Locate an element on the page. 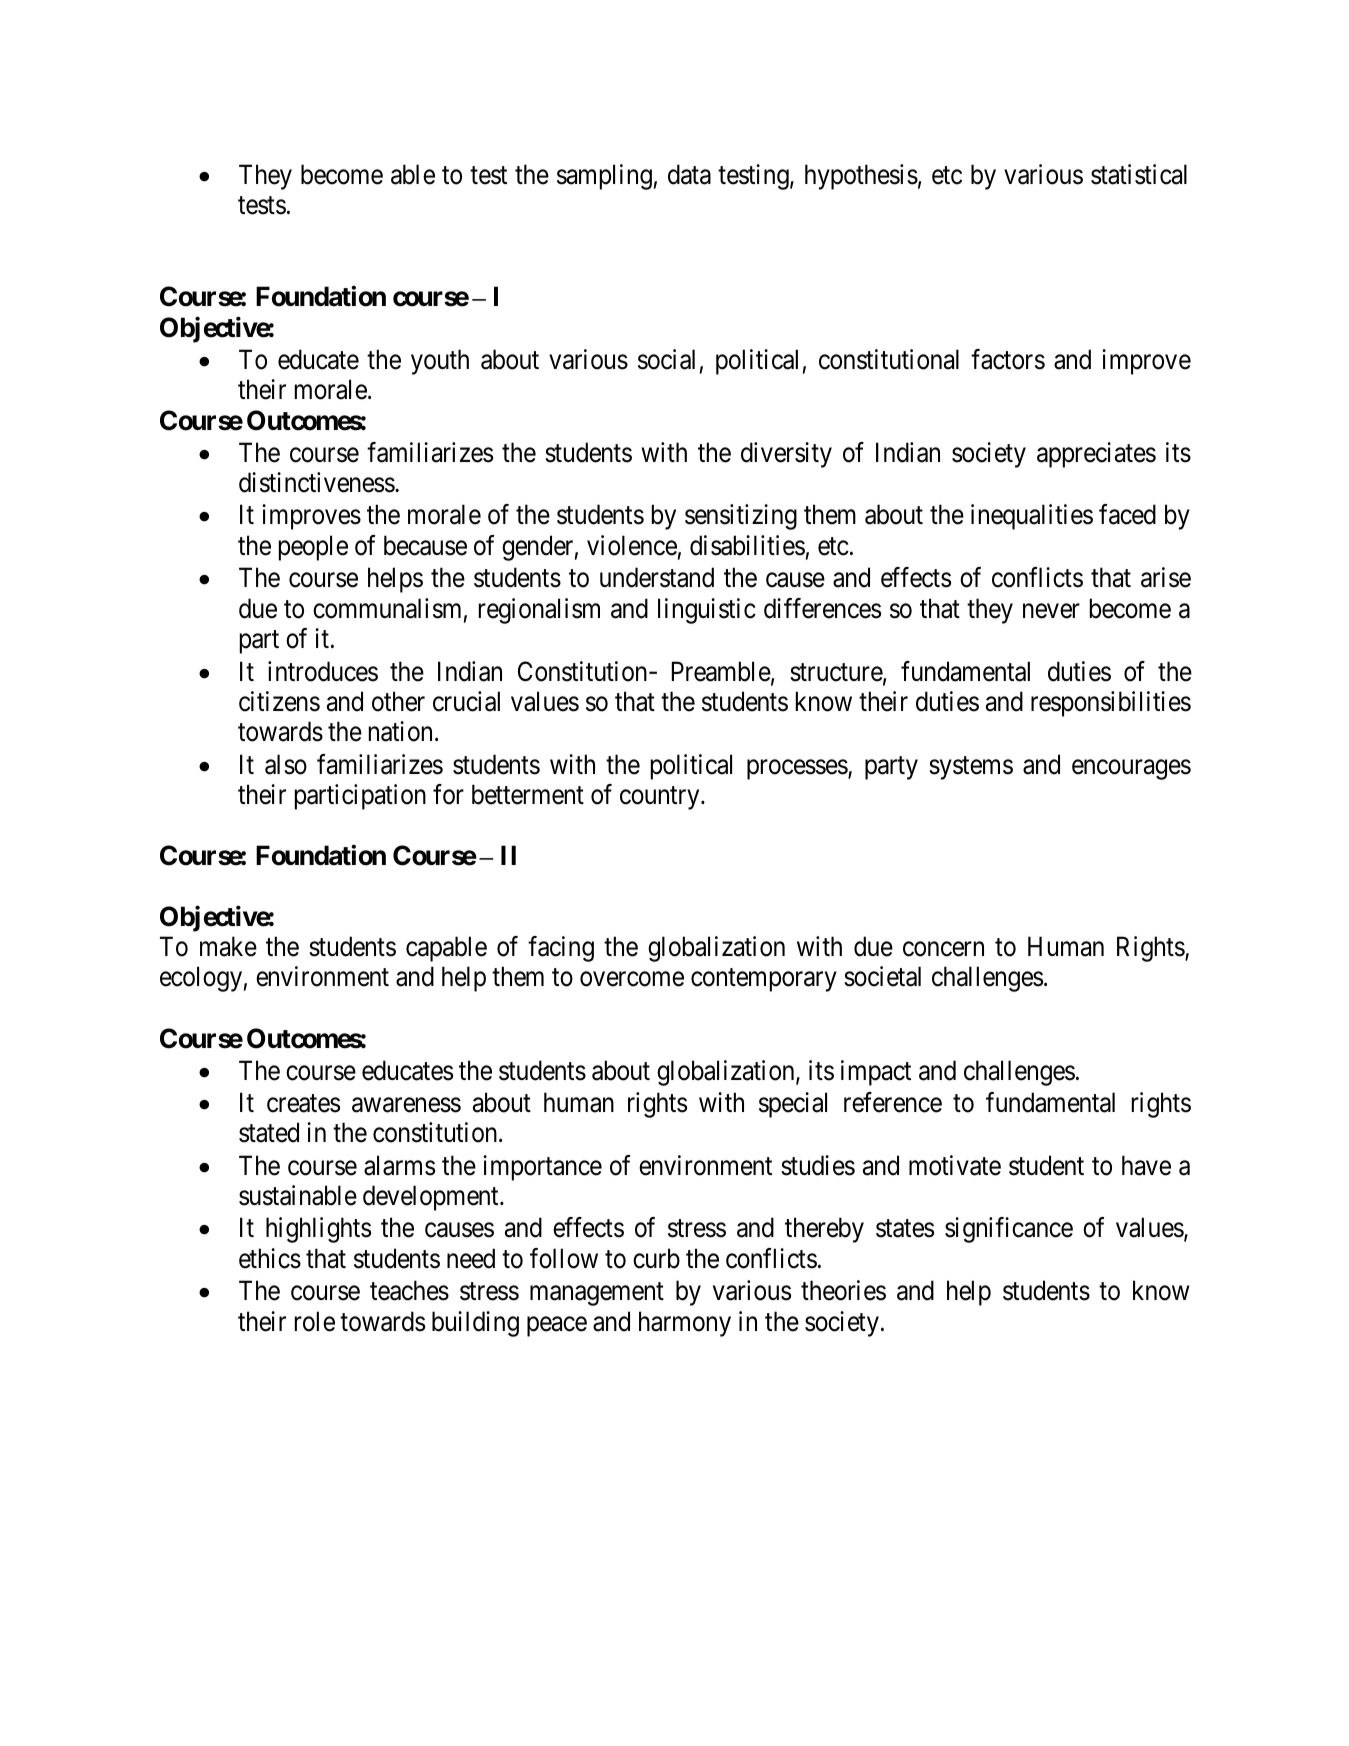  faced is located at coordinates (1127, 514).
